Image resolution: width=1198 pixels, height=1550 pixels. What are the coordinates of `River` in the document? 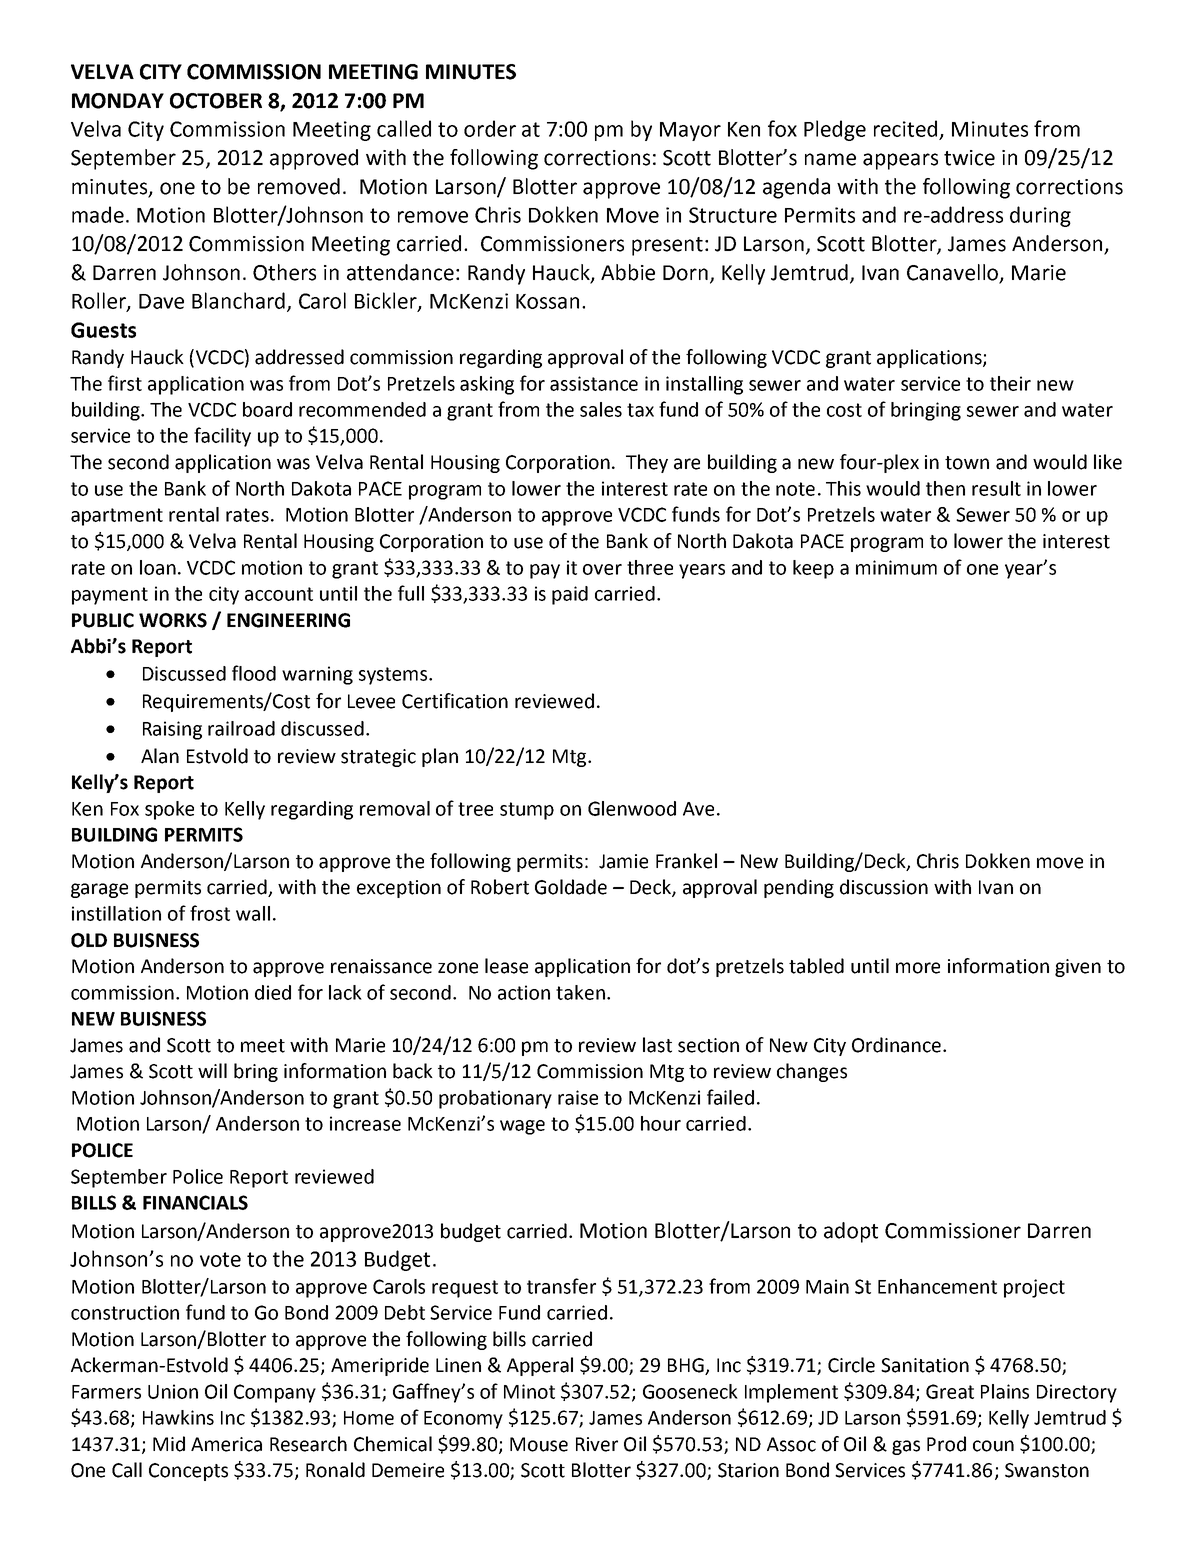 It's located at (597, 1444).
